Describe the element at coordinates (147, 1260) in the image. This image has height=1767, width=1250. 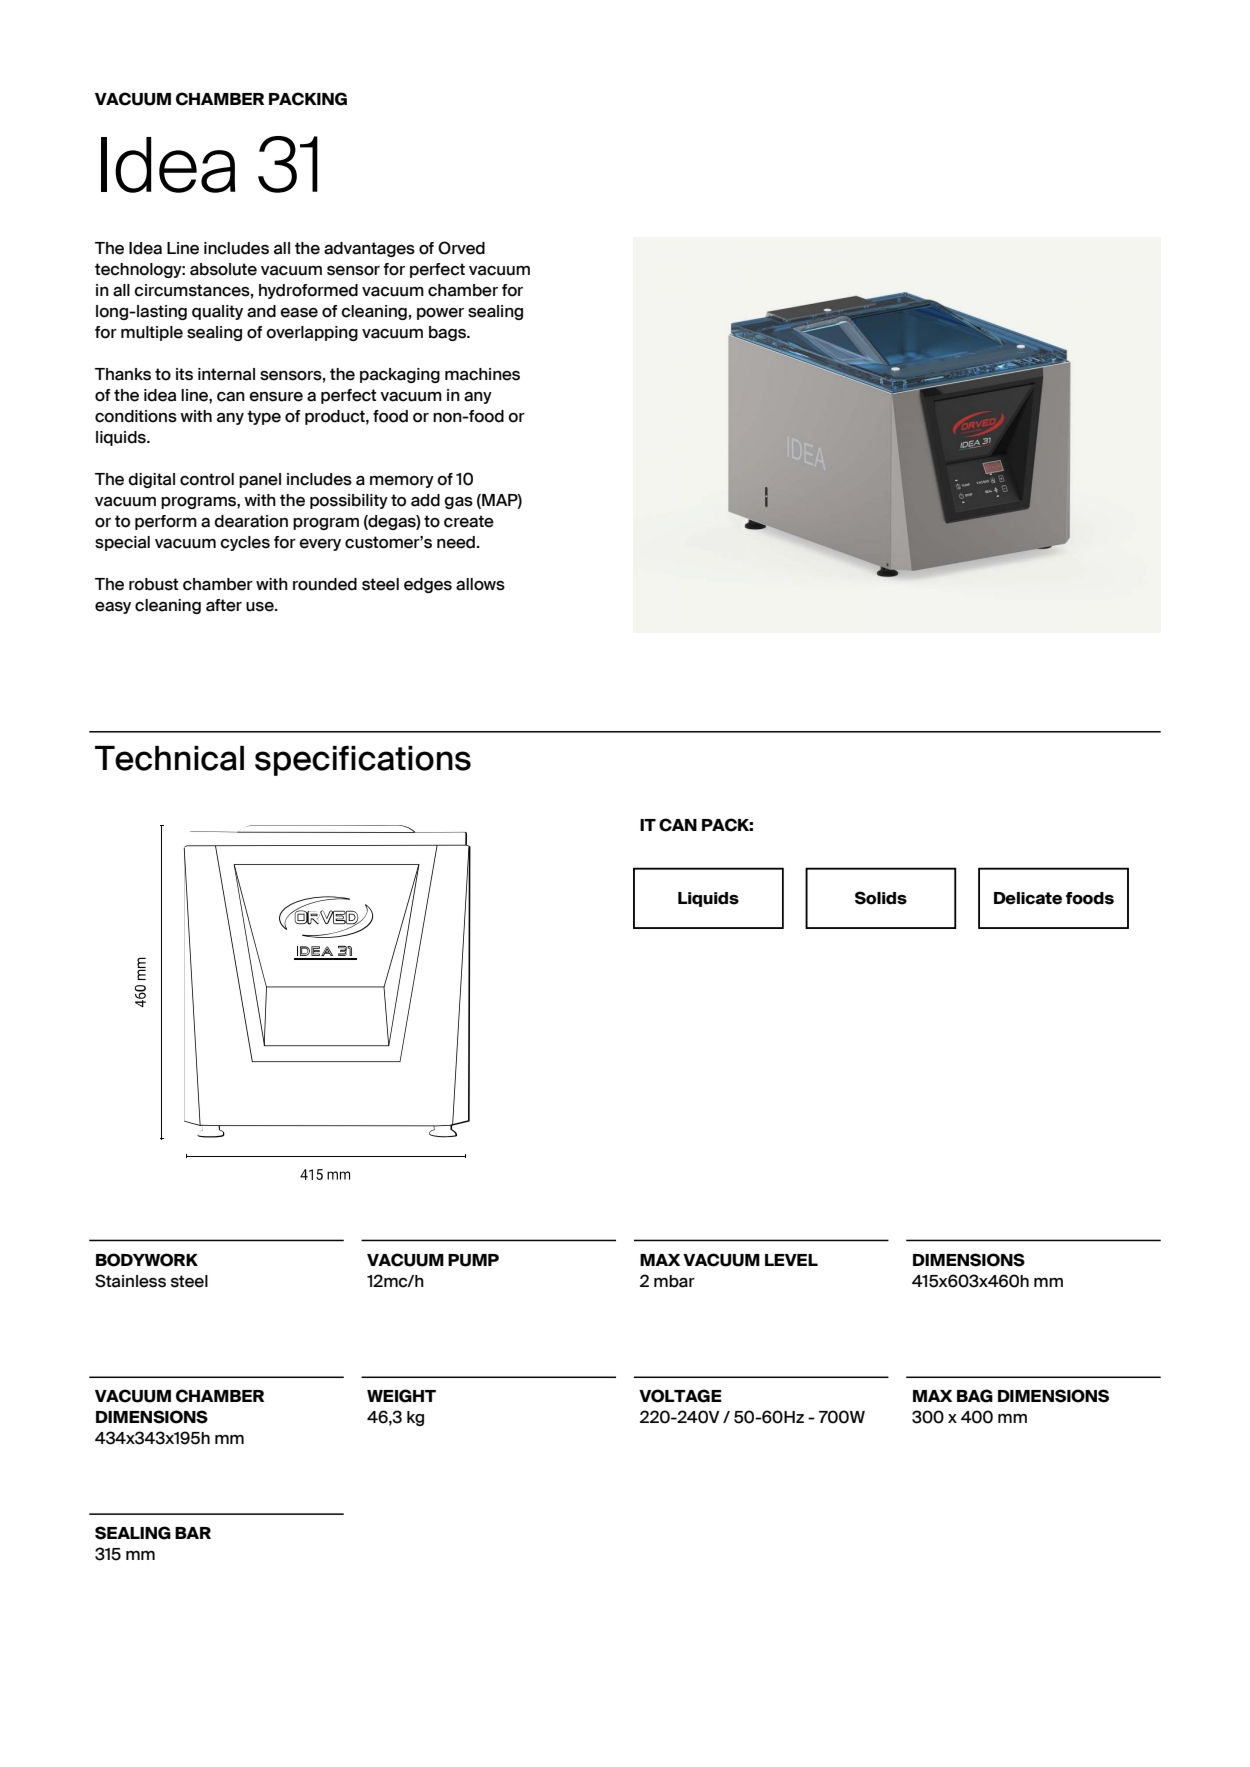
I see `BODYWORK` at that location.
